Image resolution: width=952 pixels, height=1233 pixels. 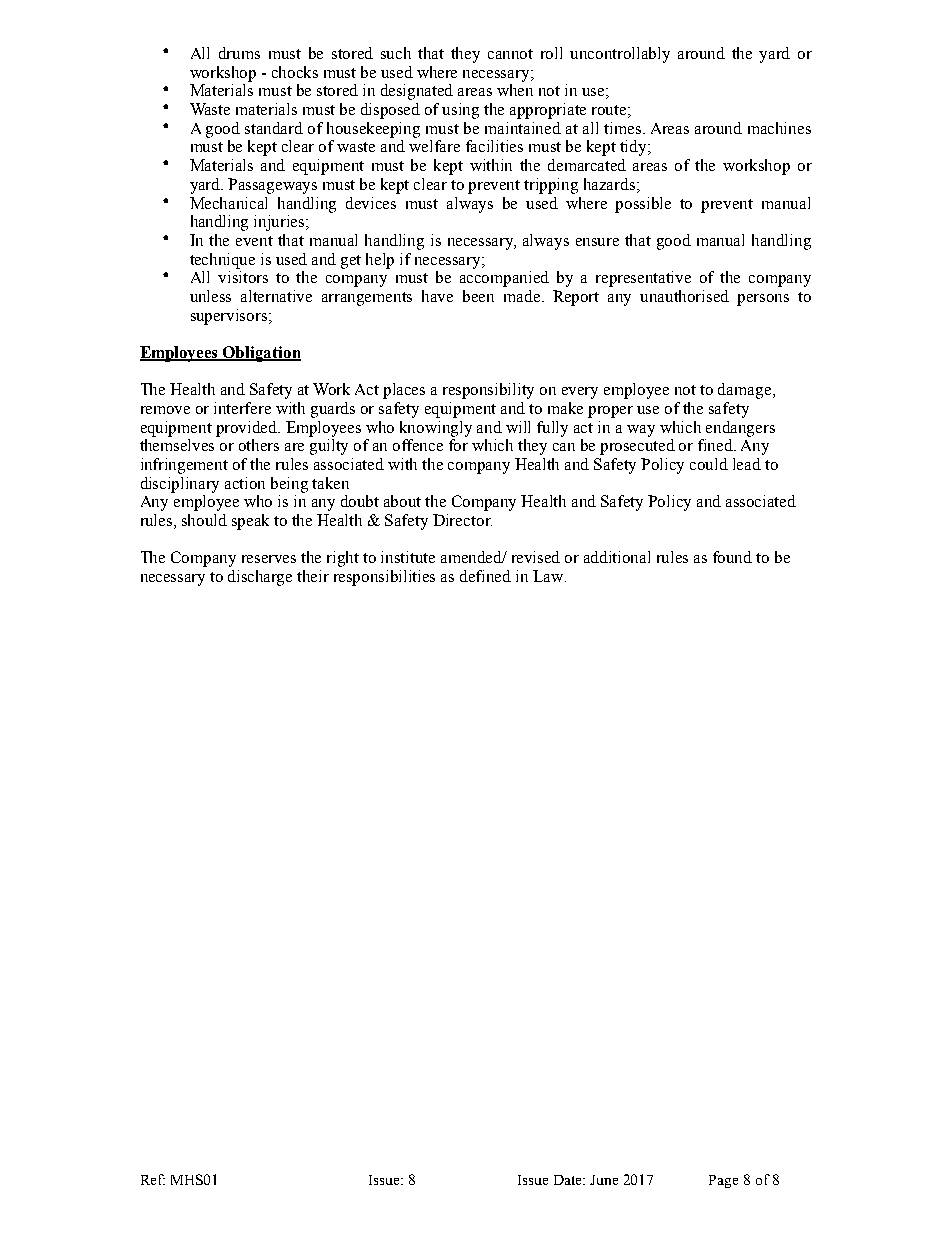 I want to click on institute, so click(x=408, y=557).
